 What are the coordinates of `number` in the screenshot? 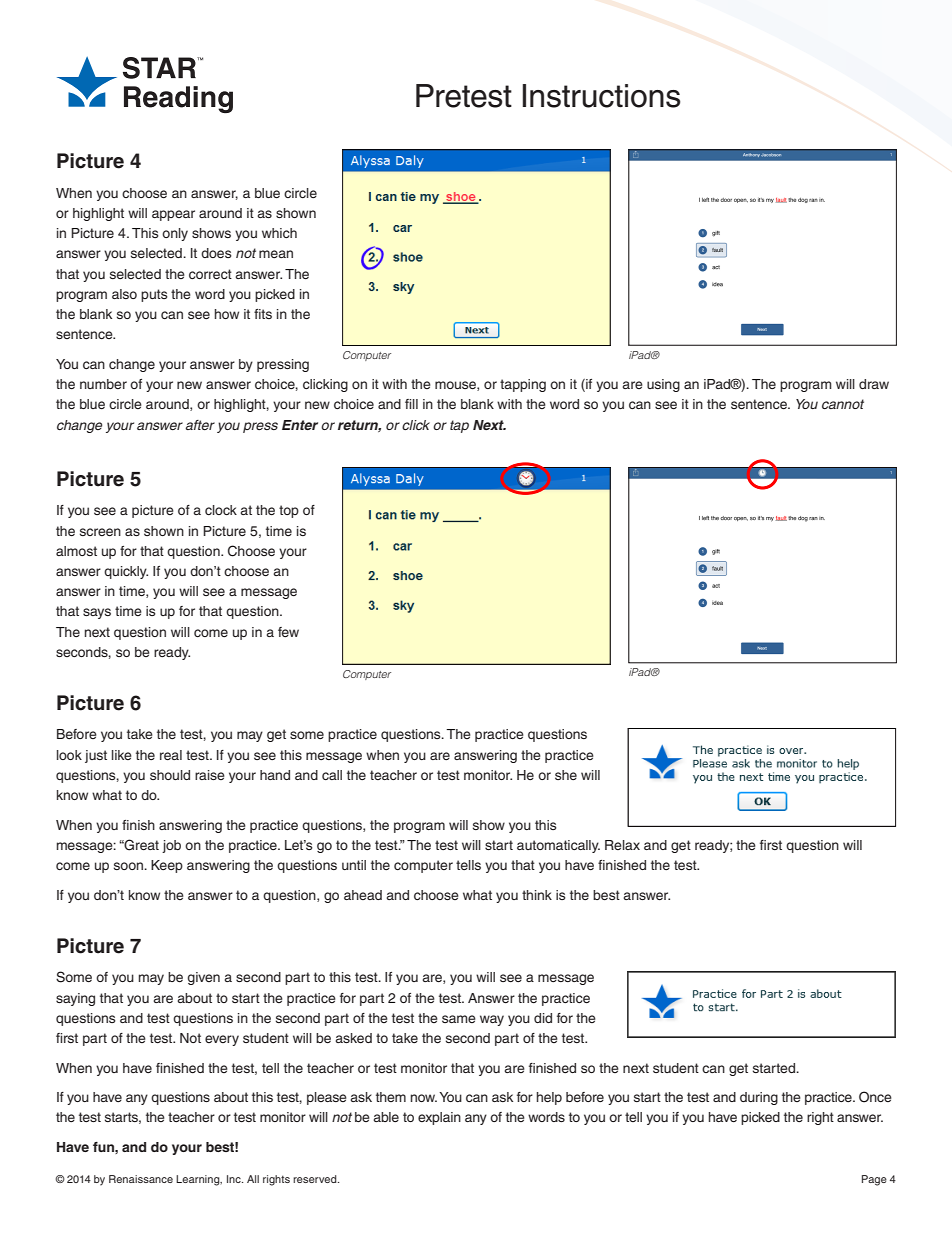 It's located at (103, 384).
